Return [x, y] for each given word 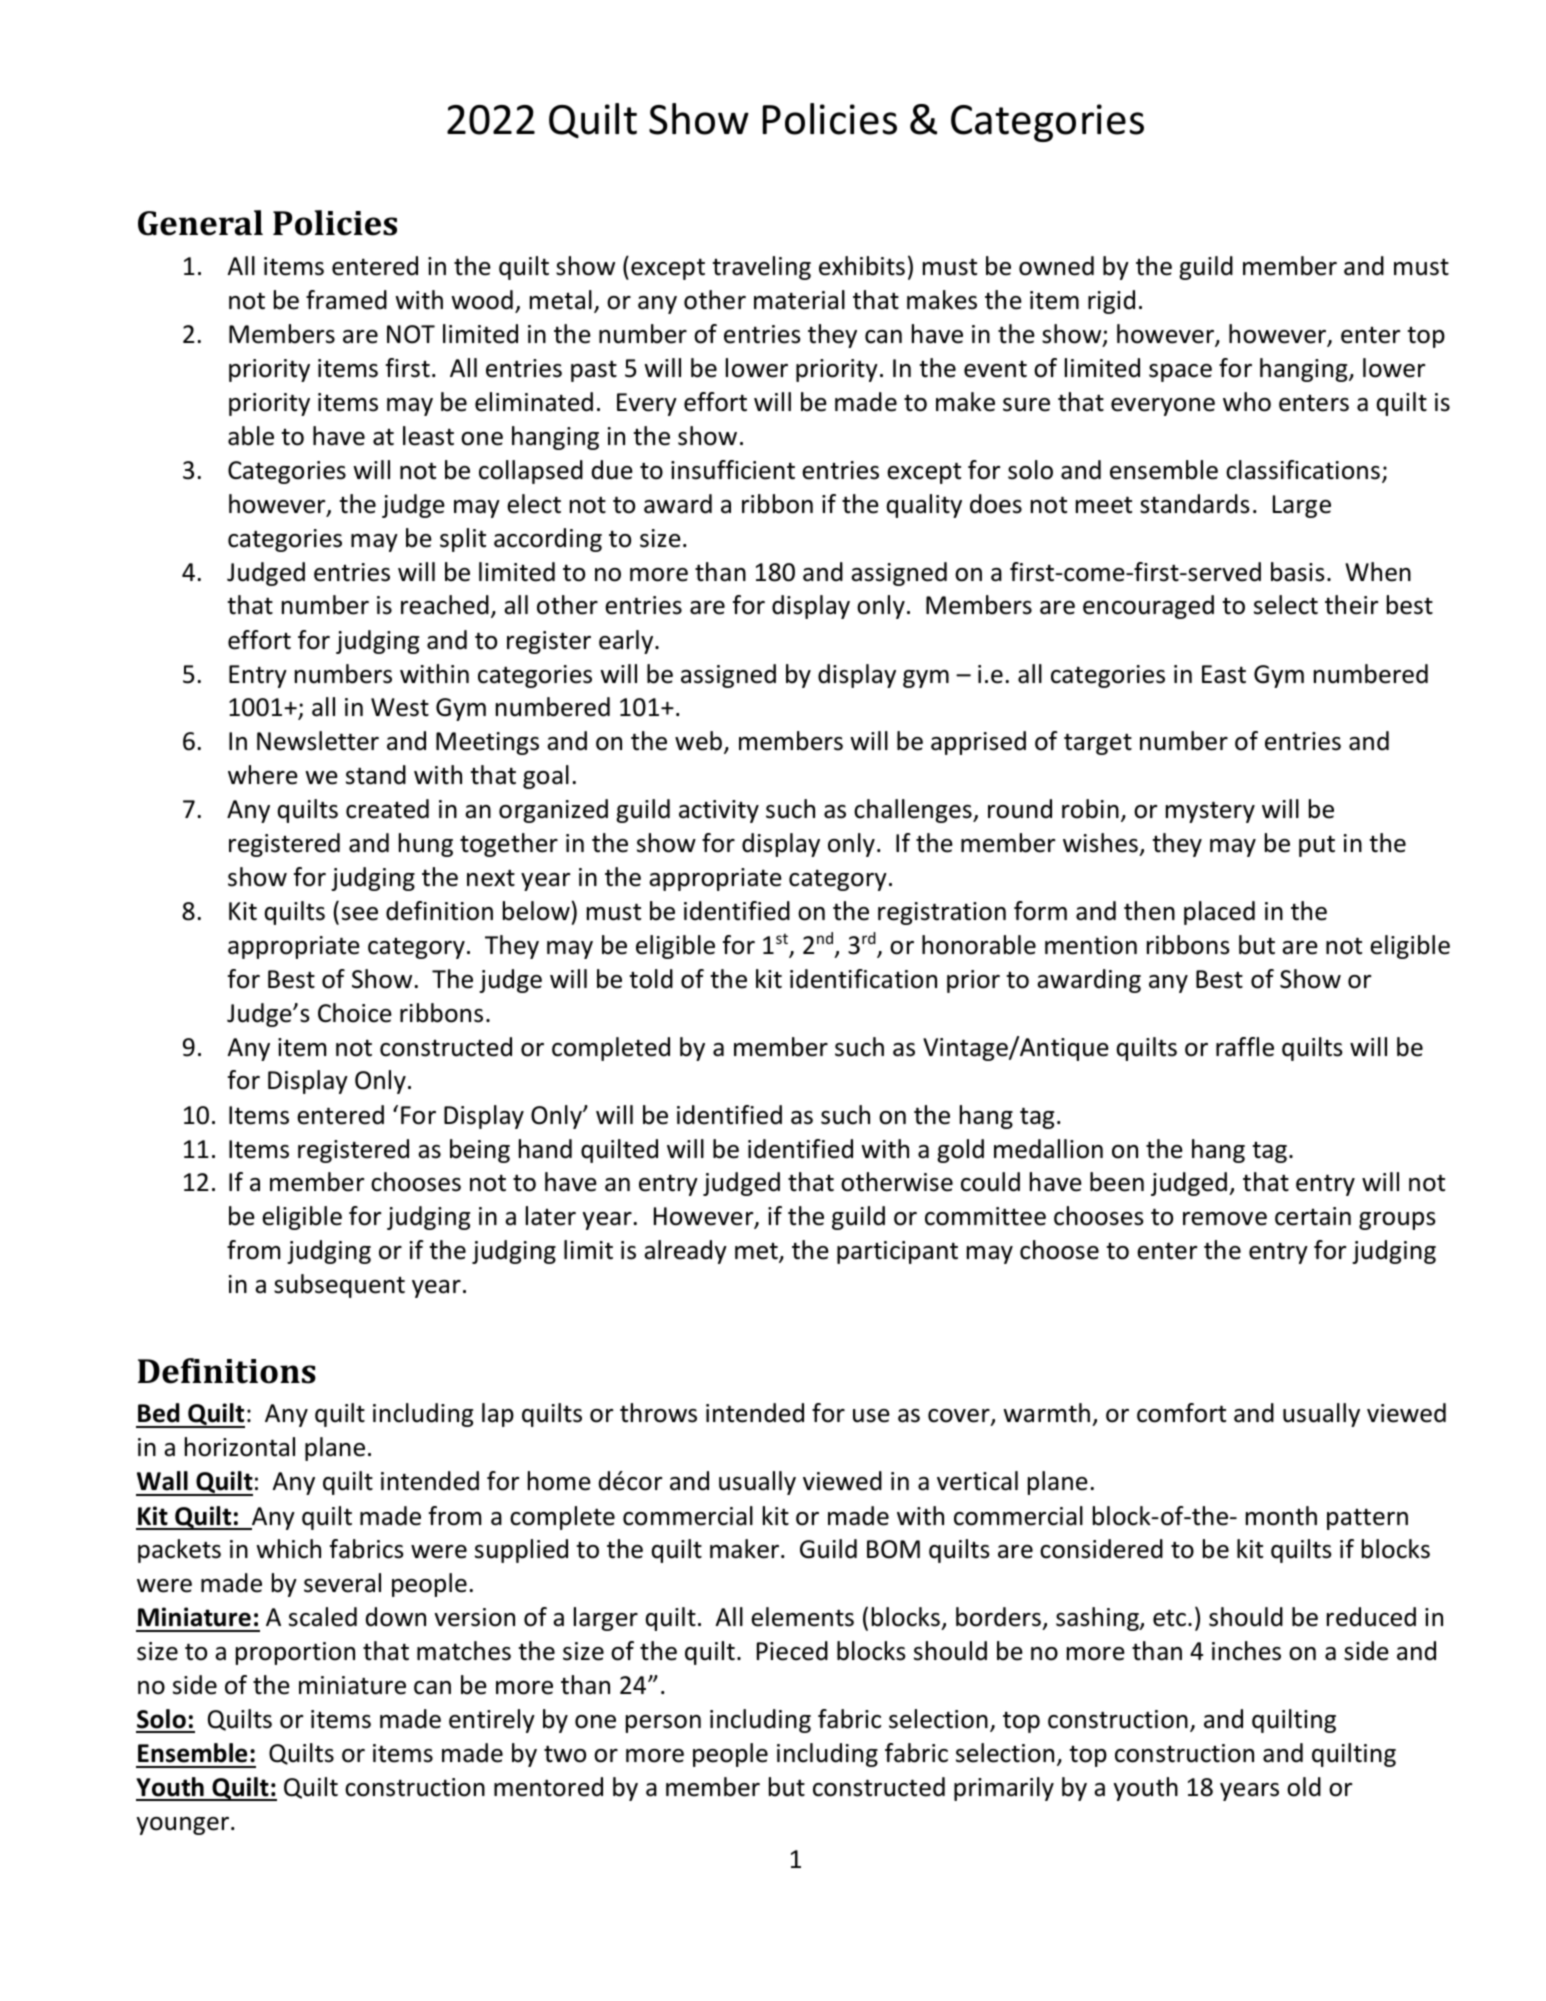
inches [1246, 1651]
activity [719, 811]
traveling [761, 268]
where [263, 775]
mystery [1210, 812]
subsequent [339, 1286]
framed [346, 300]
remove [1225, 1219]
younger [183, 1826]
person [663, 1724]
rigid [1111, 302]
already [685, 1252]
